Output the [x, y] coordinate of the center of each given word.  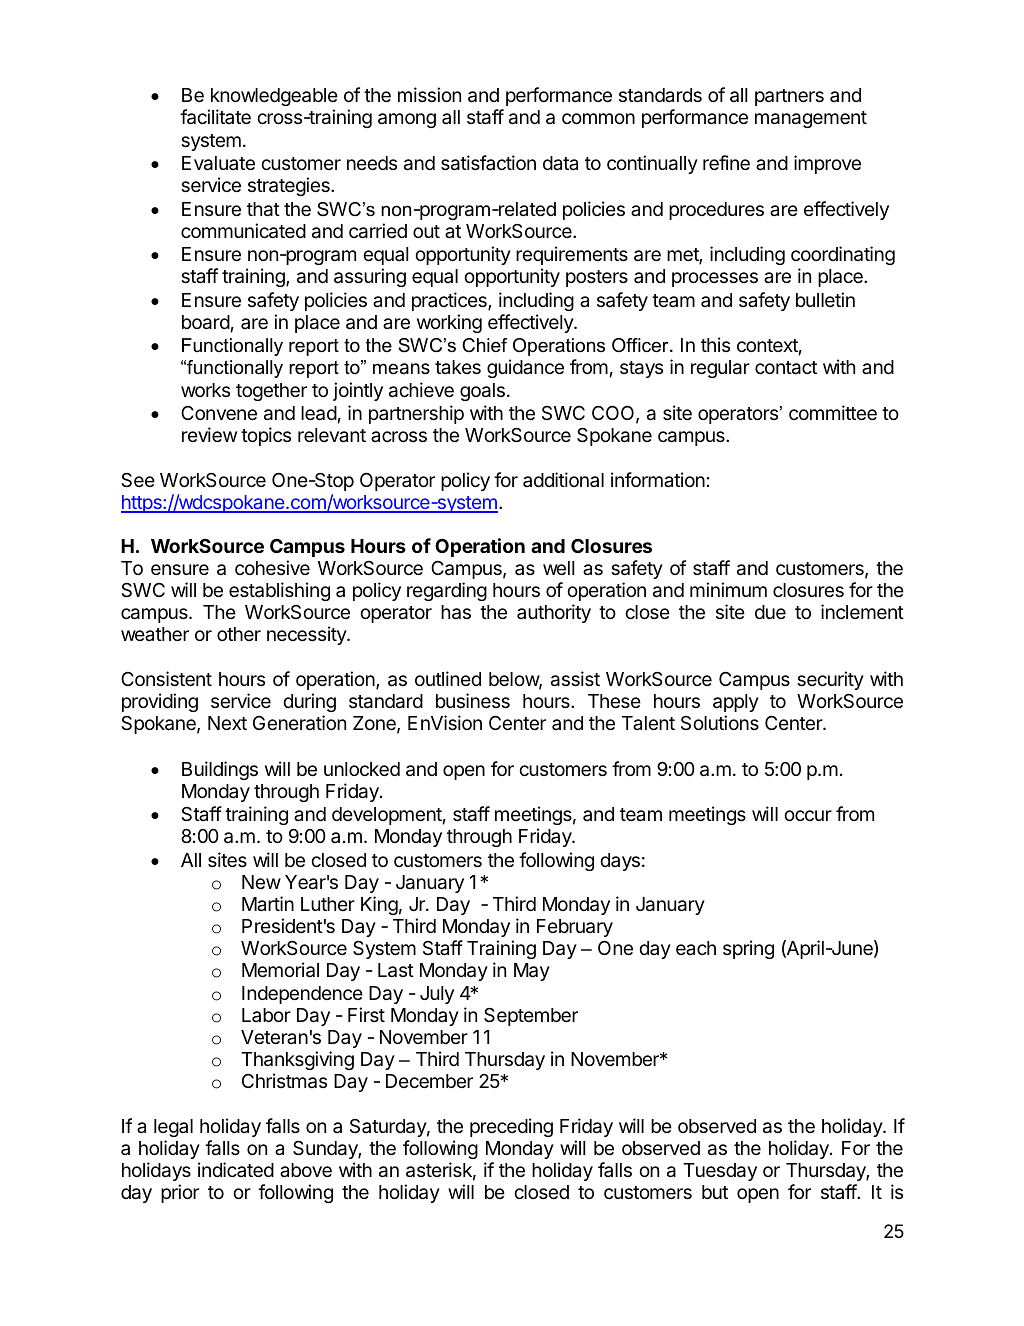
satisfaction [488, 163]
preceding [511, 1127]
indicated [236, 1169]
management [811, 119]
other [239, 634]
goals [482, 392]
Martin [268, 903]
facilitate [215, 117]
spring [748, 949]
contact [786, 368]
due [770, 612]
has [456, 612]
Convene [219, 412]
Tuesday [720, 1172]
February [575, 928]
